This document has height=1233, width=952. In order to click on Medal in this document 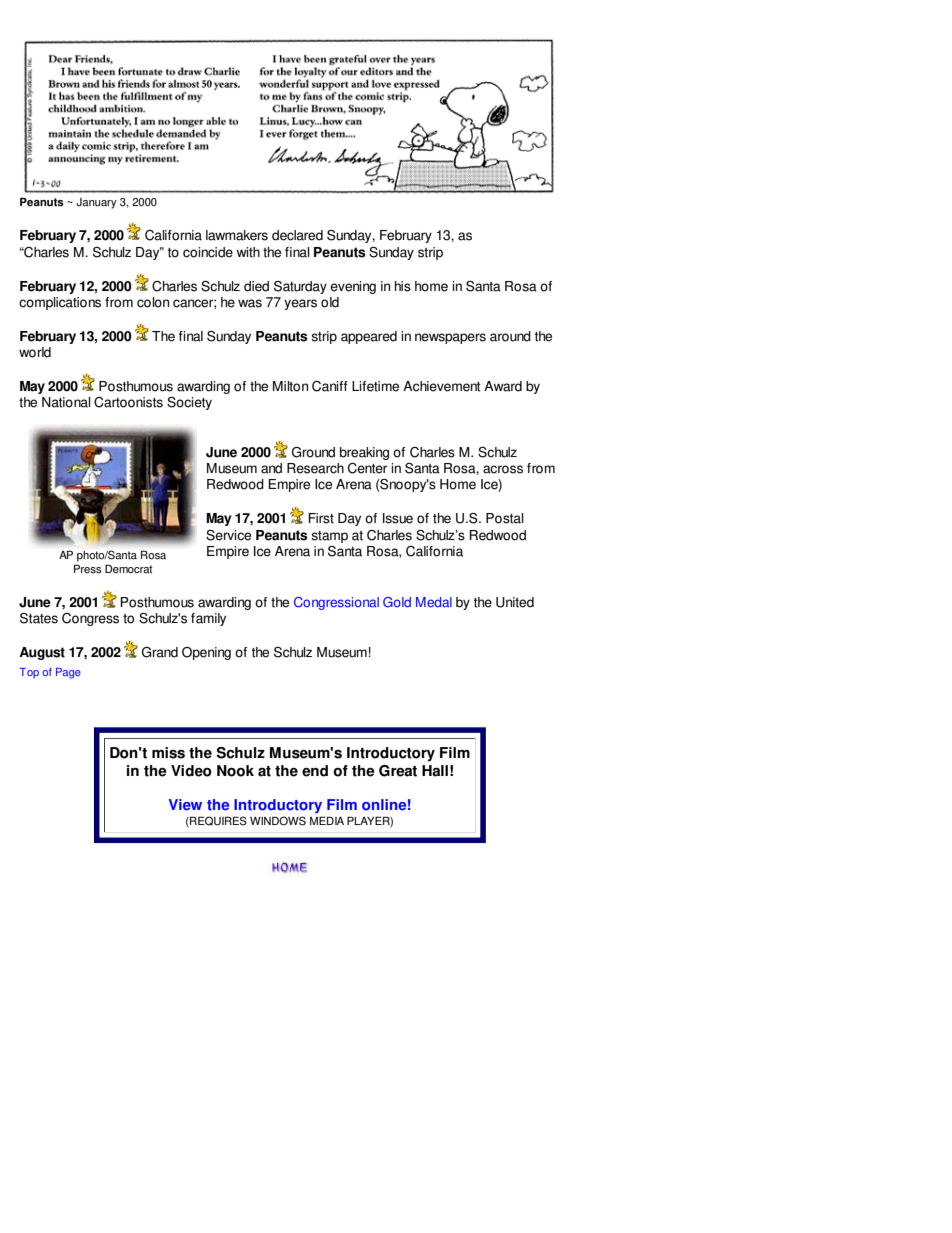, I will do `click(434, 602)`.
